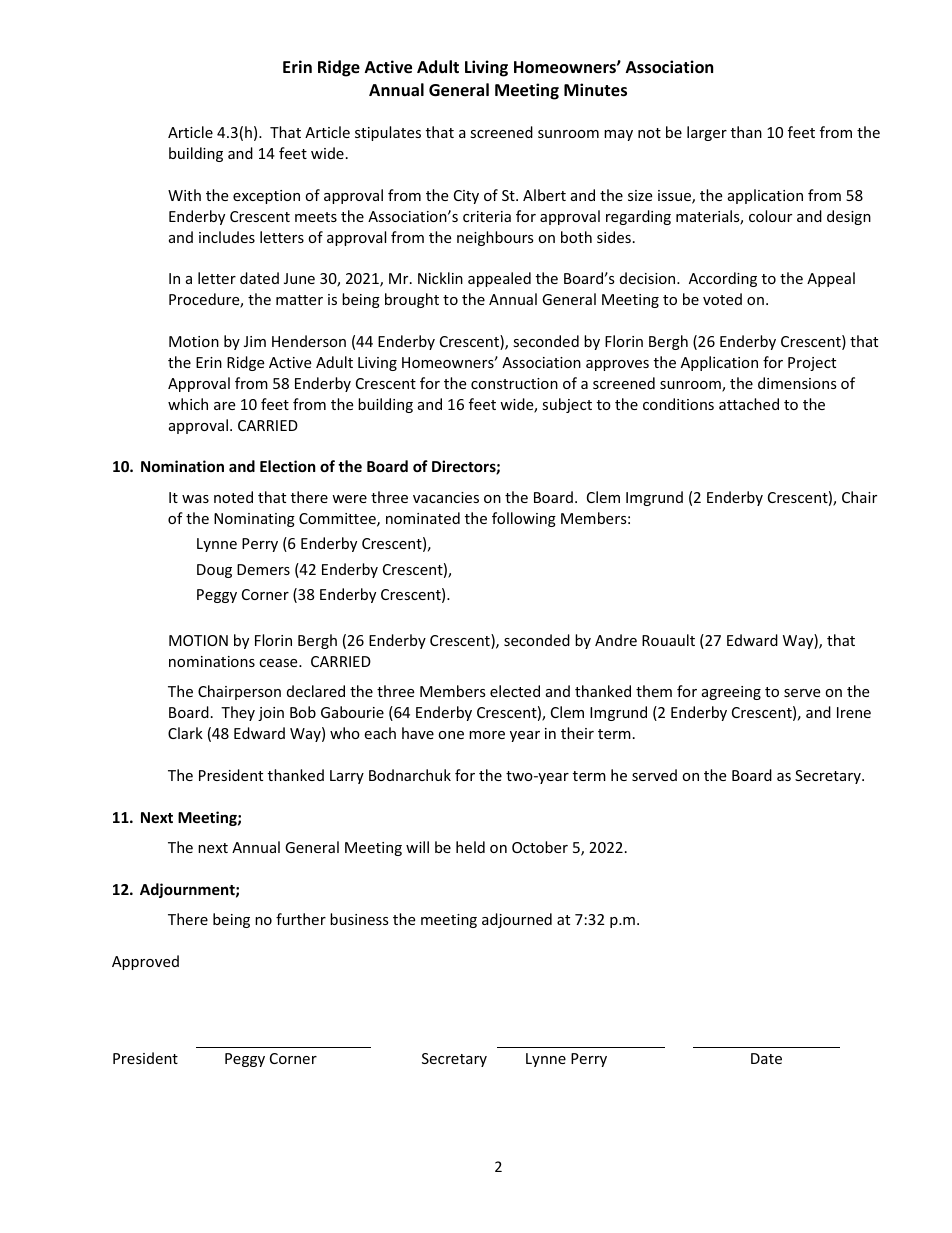 The height and width of the screenshot is (1233, 952). What do you see at coordinates (540, 847) in the screenshot?
I see `October` at bounding box center [540, 847].
